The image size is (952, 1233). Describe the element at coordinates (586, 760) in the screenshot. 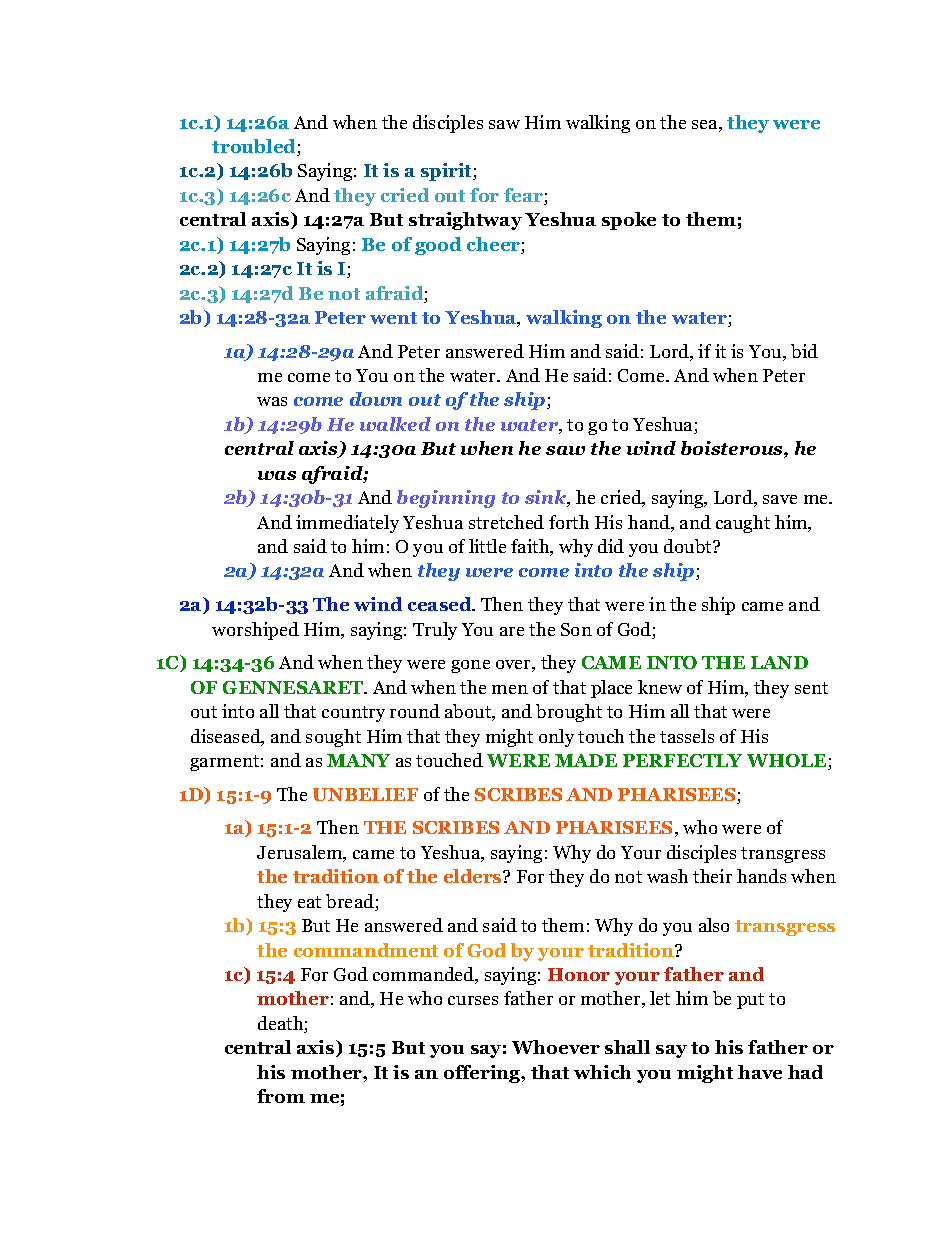

I see `MADE` at that location.
